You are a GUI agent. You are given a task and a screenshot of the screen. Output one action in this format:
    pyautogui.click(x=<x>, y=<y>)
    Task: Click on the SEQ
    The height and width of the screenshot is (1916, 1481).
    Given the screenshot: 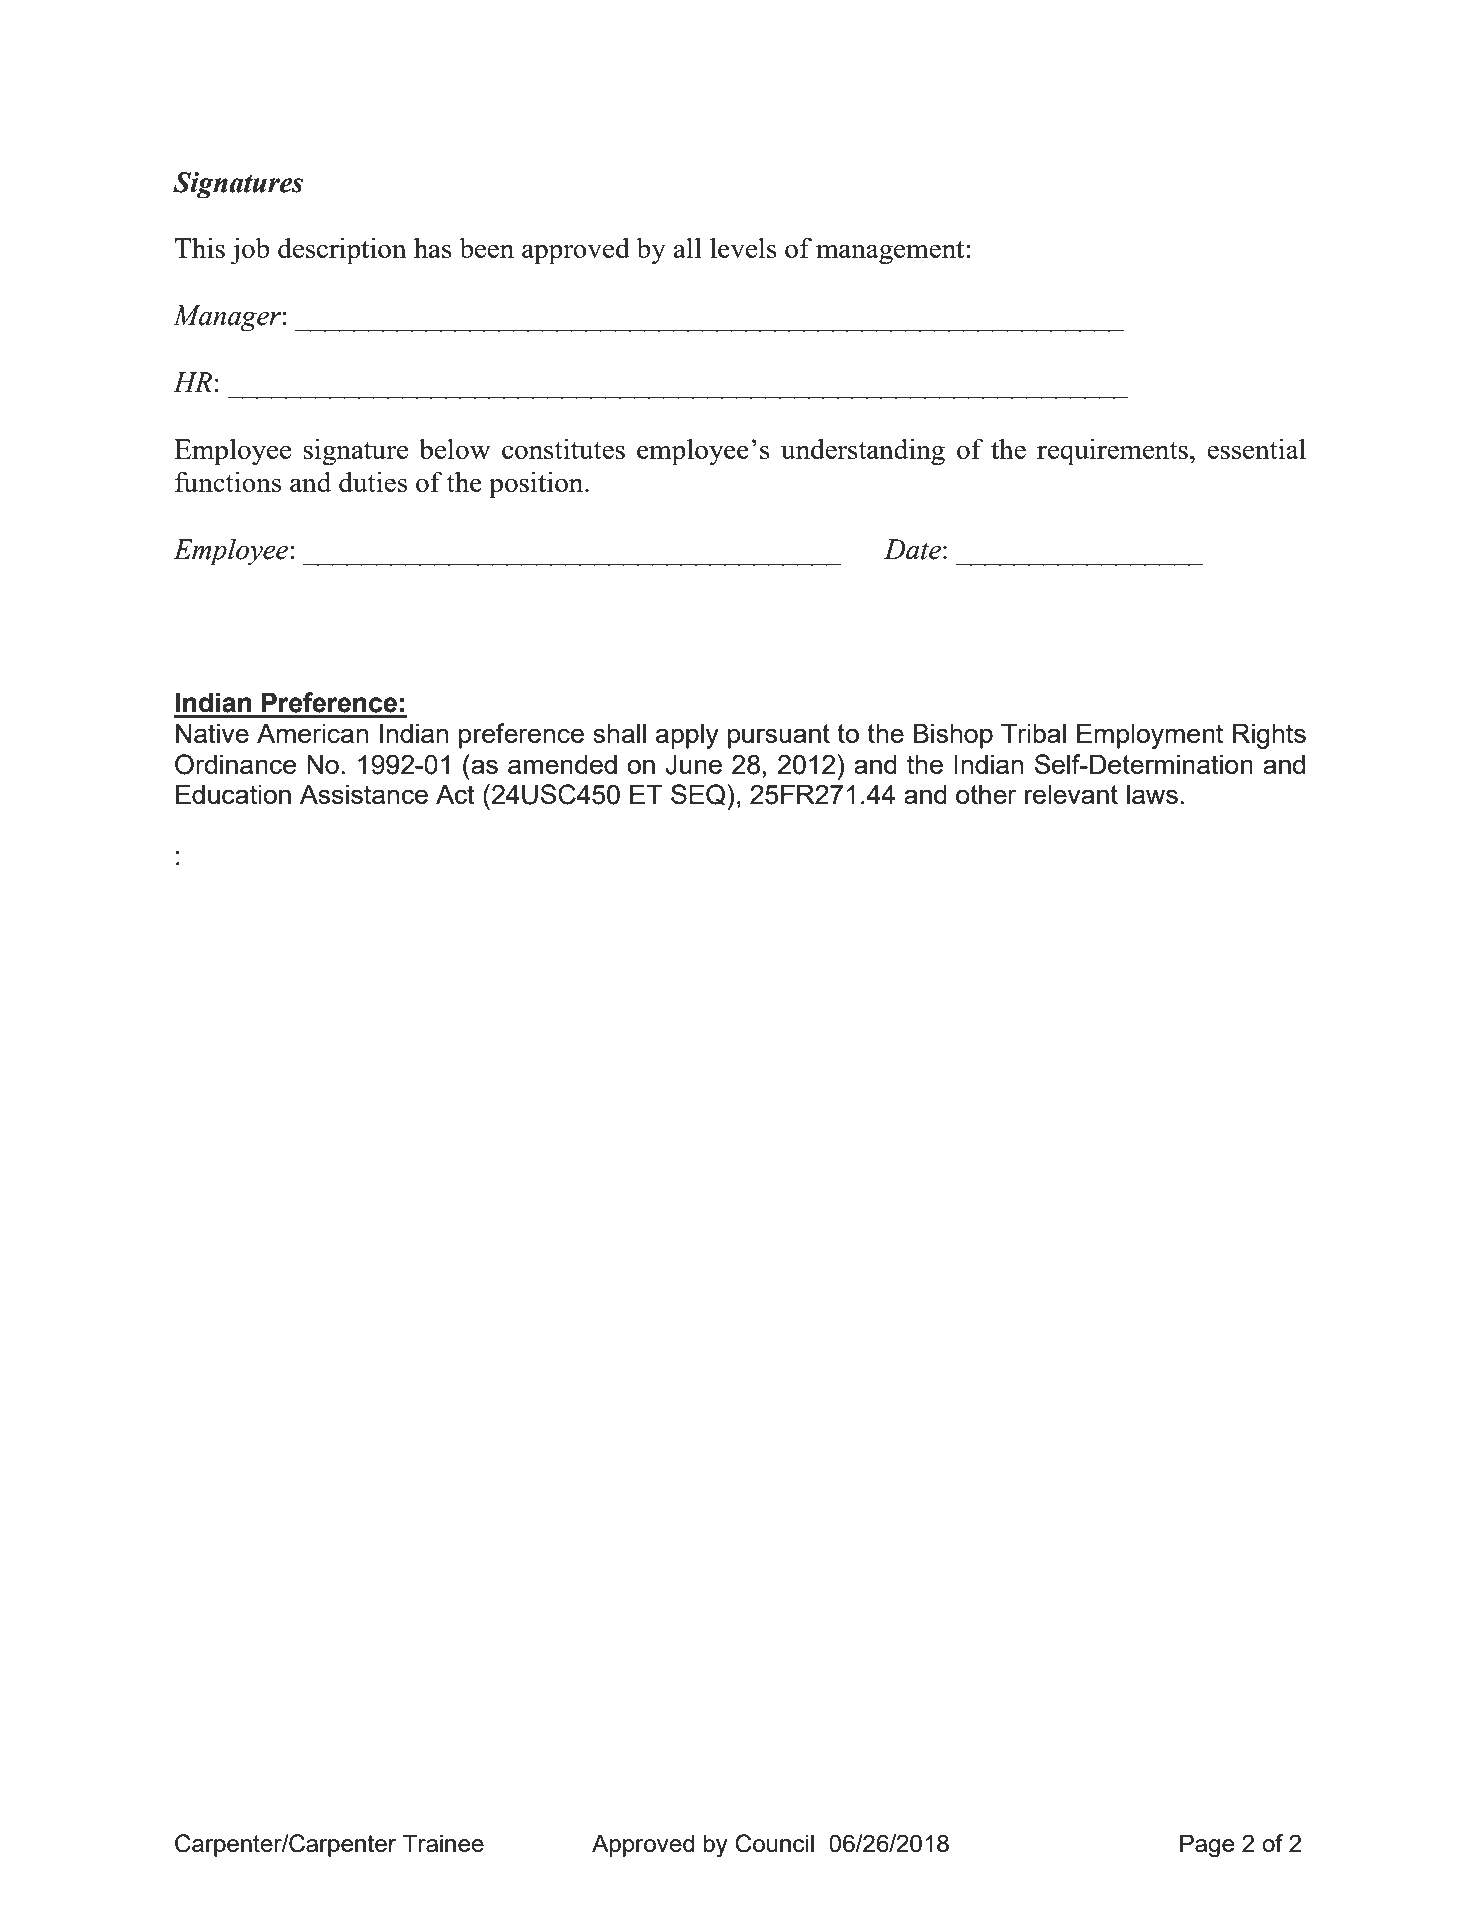 What is the action you would take?
    pyautogui.click(x=698, y=795)
